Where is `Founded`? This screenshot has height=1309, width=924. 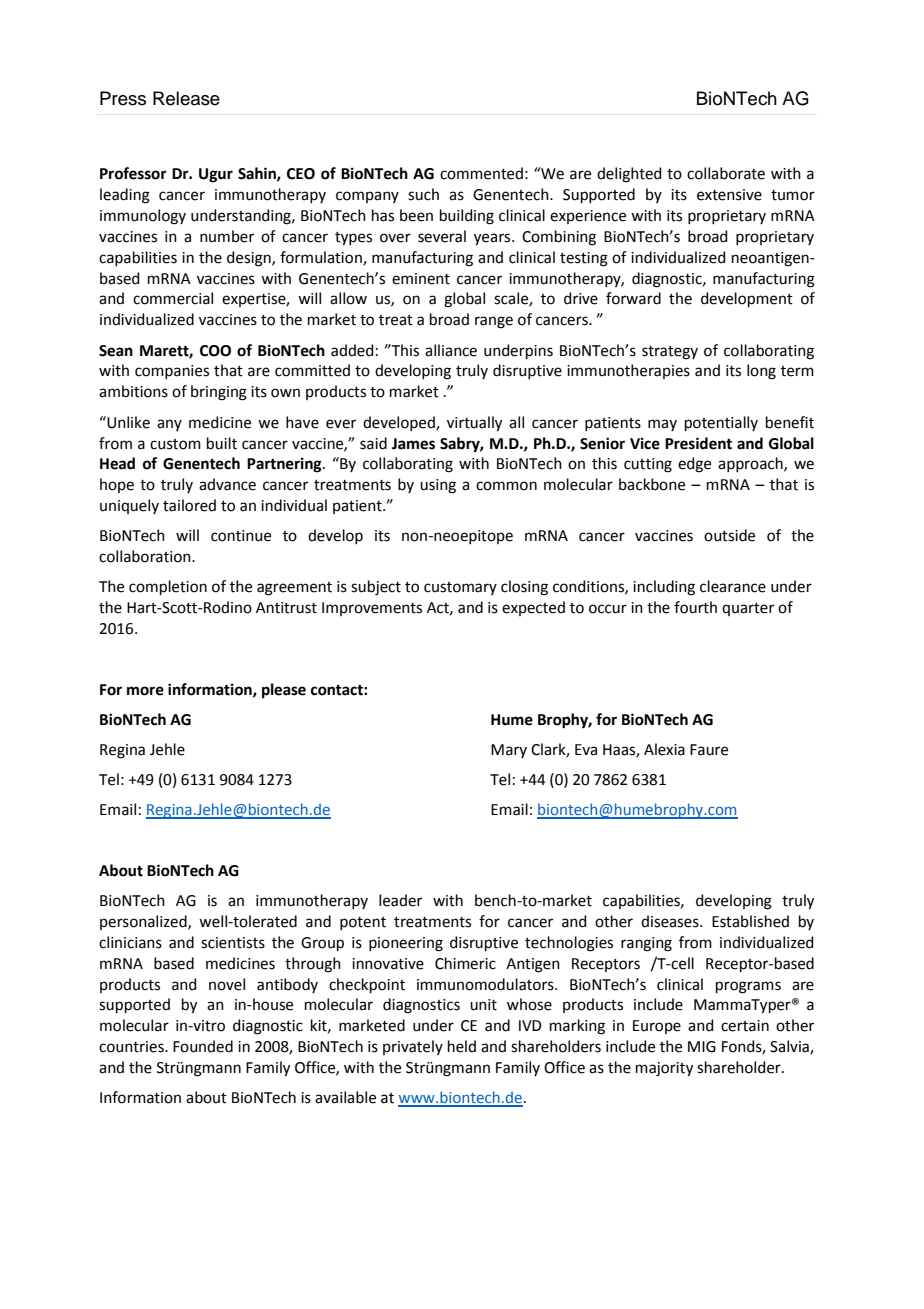
Founded is located at coordinates (203, 1046).
